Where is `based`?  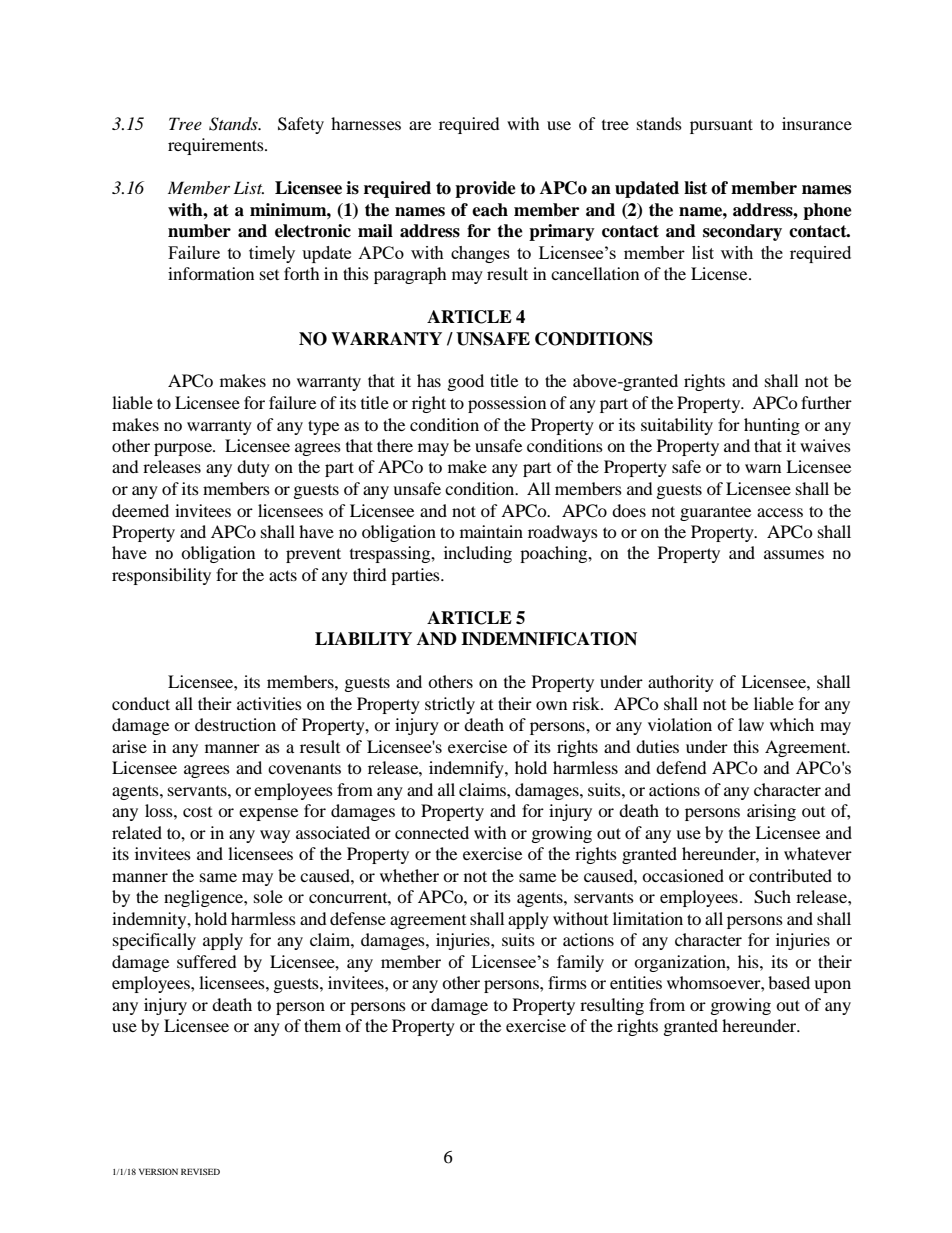
based is located at coordinates (789, 982).
